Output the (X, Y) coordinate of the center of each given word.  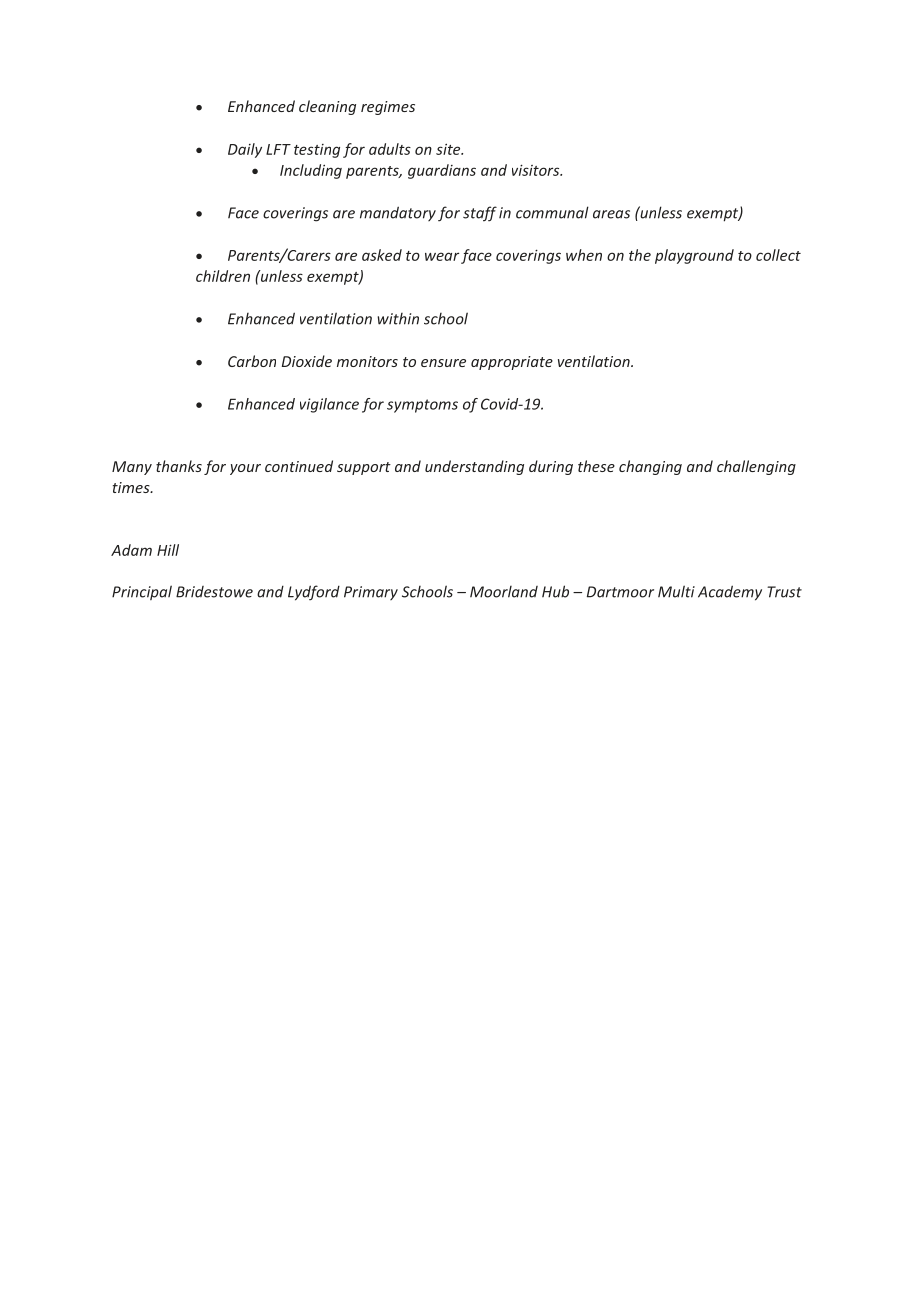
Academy (730, 593)
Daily (245, 150)
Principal (142, 592)
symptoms (422, 406)
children (223, 276)
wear (442, 256)
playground (694, 256)
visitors (537, 170)
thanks (179, 466)
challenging (756, 467)
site (449, 149)
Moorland (504, 592)
